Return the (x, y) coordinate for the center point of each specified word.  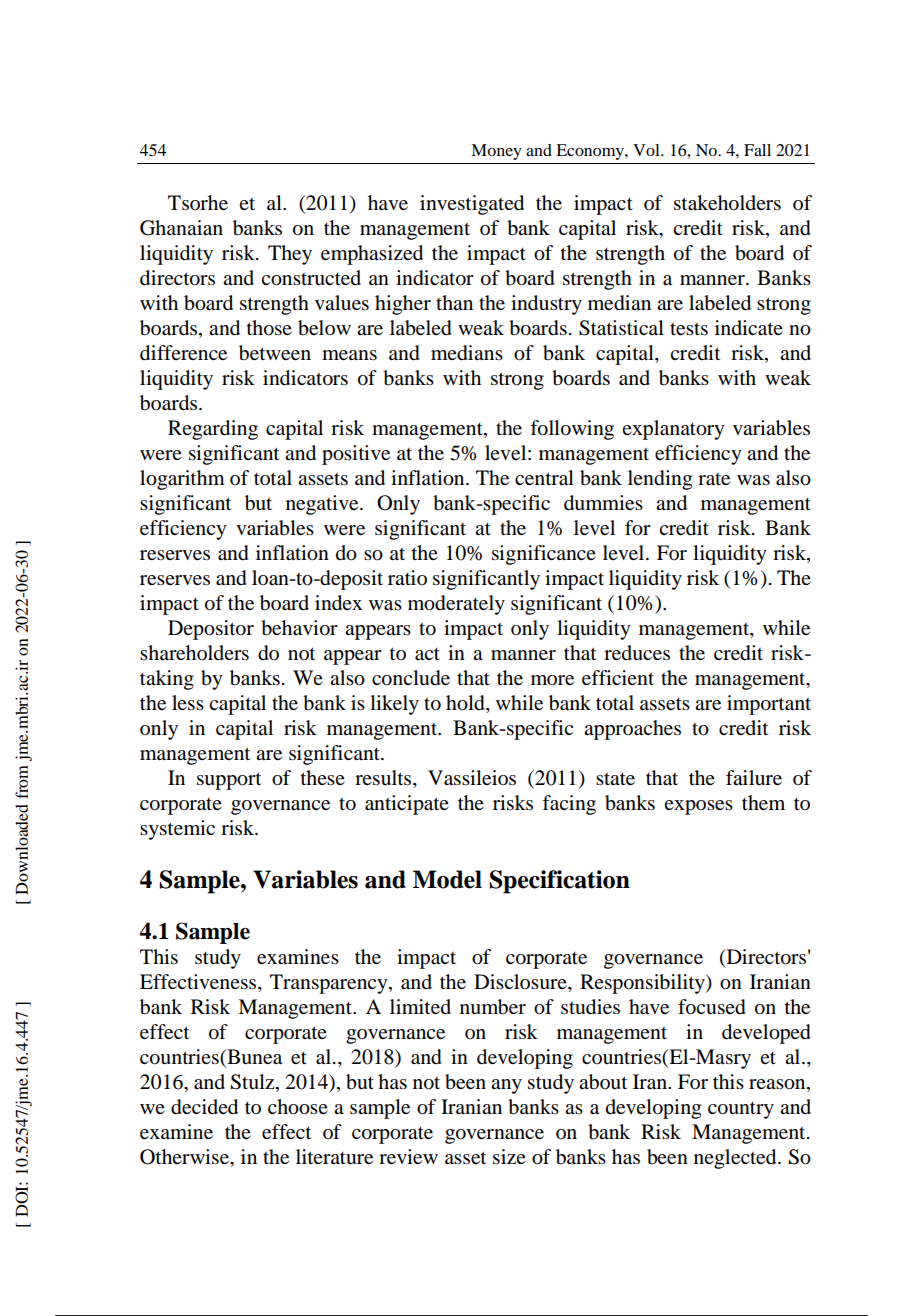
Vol (647, 150)
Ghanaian (181, 228)
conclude (411, 678)
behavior (299, 628)
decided (204, 1107)
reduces (637, 653)
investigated (472, 205)
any (506, 1086)
